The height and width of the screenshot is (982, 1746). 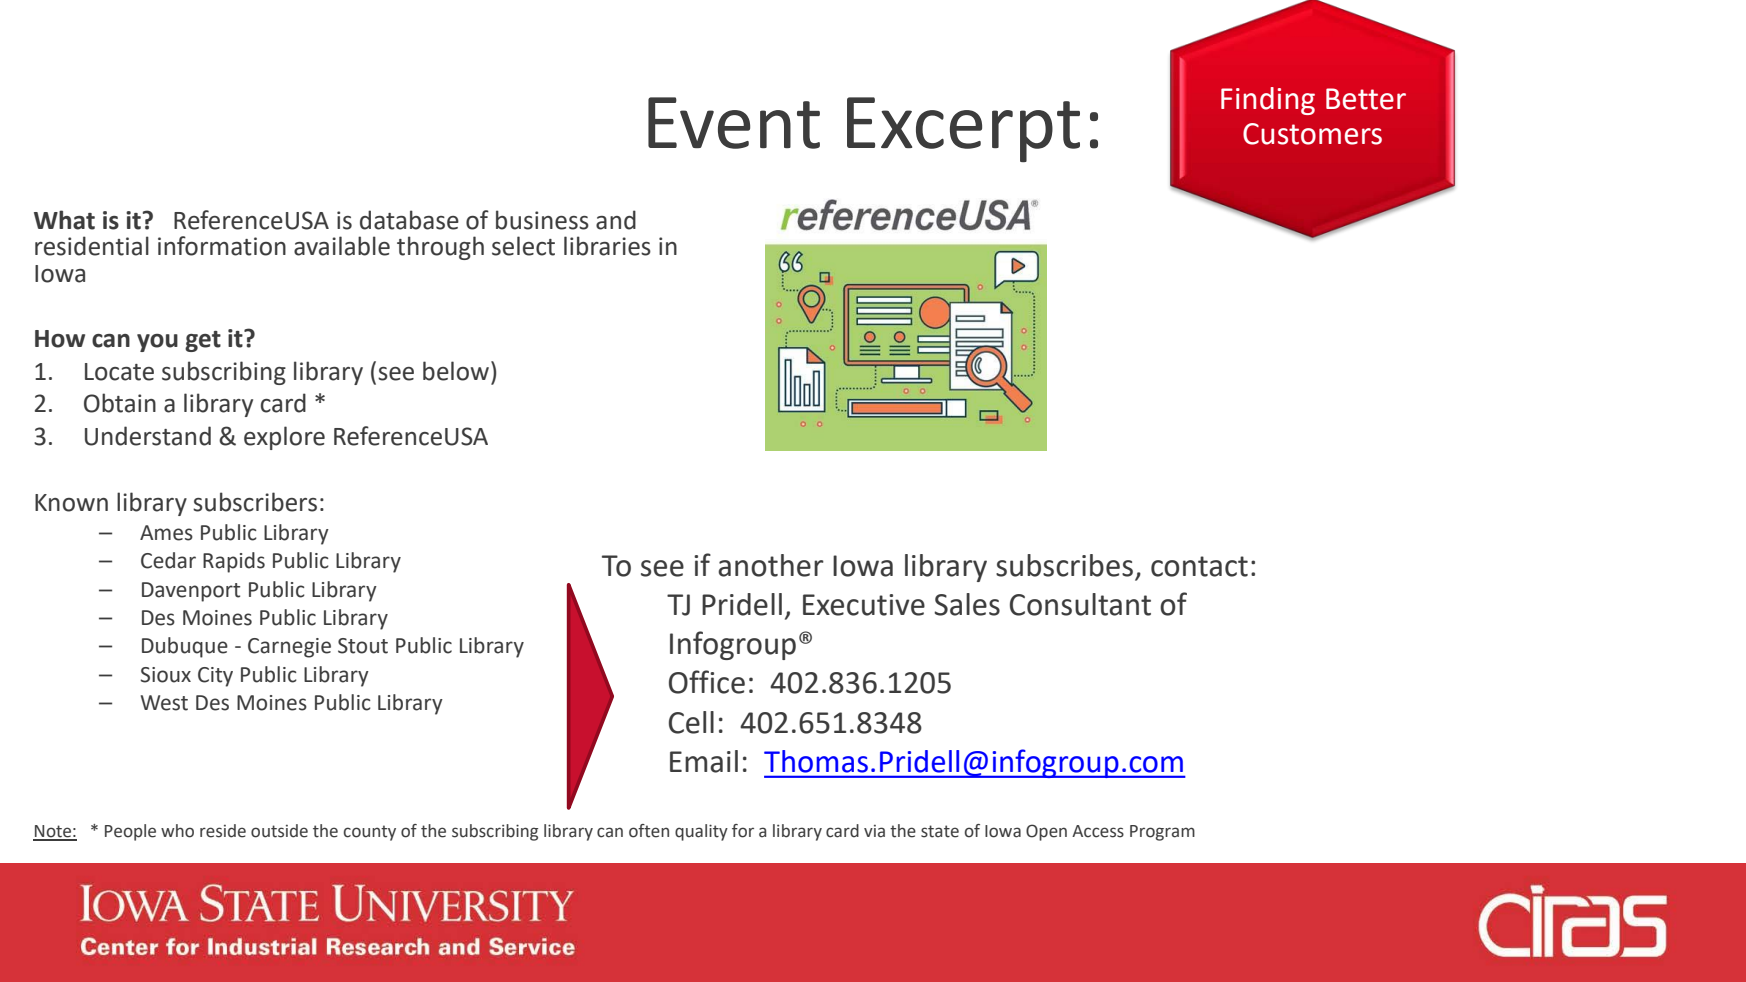 What do you see at coordinates (734, 123) in the screenshot?
I see `Event` at bounding box center [734, 123].
